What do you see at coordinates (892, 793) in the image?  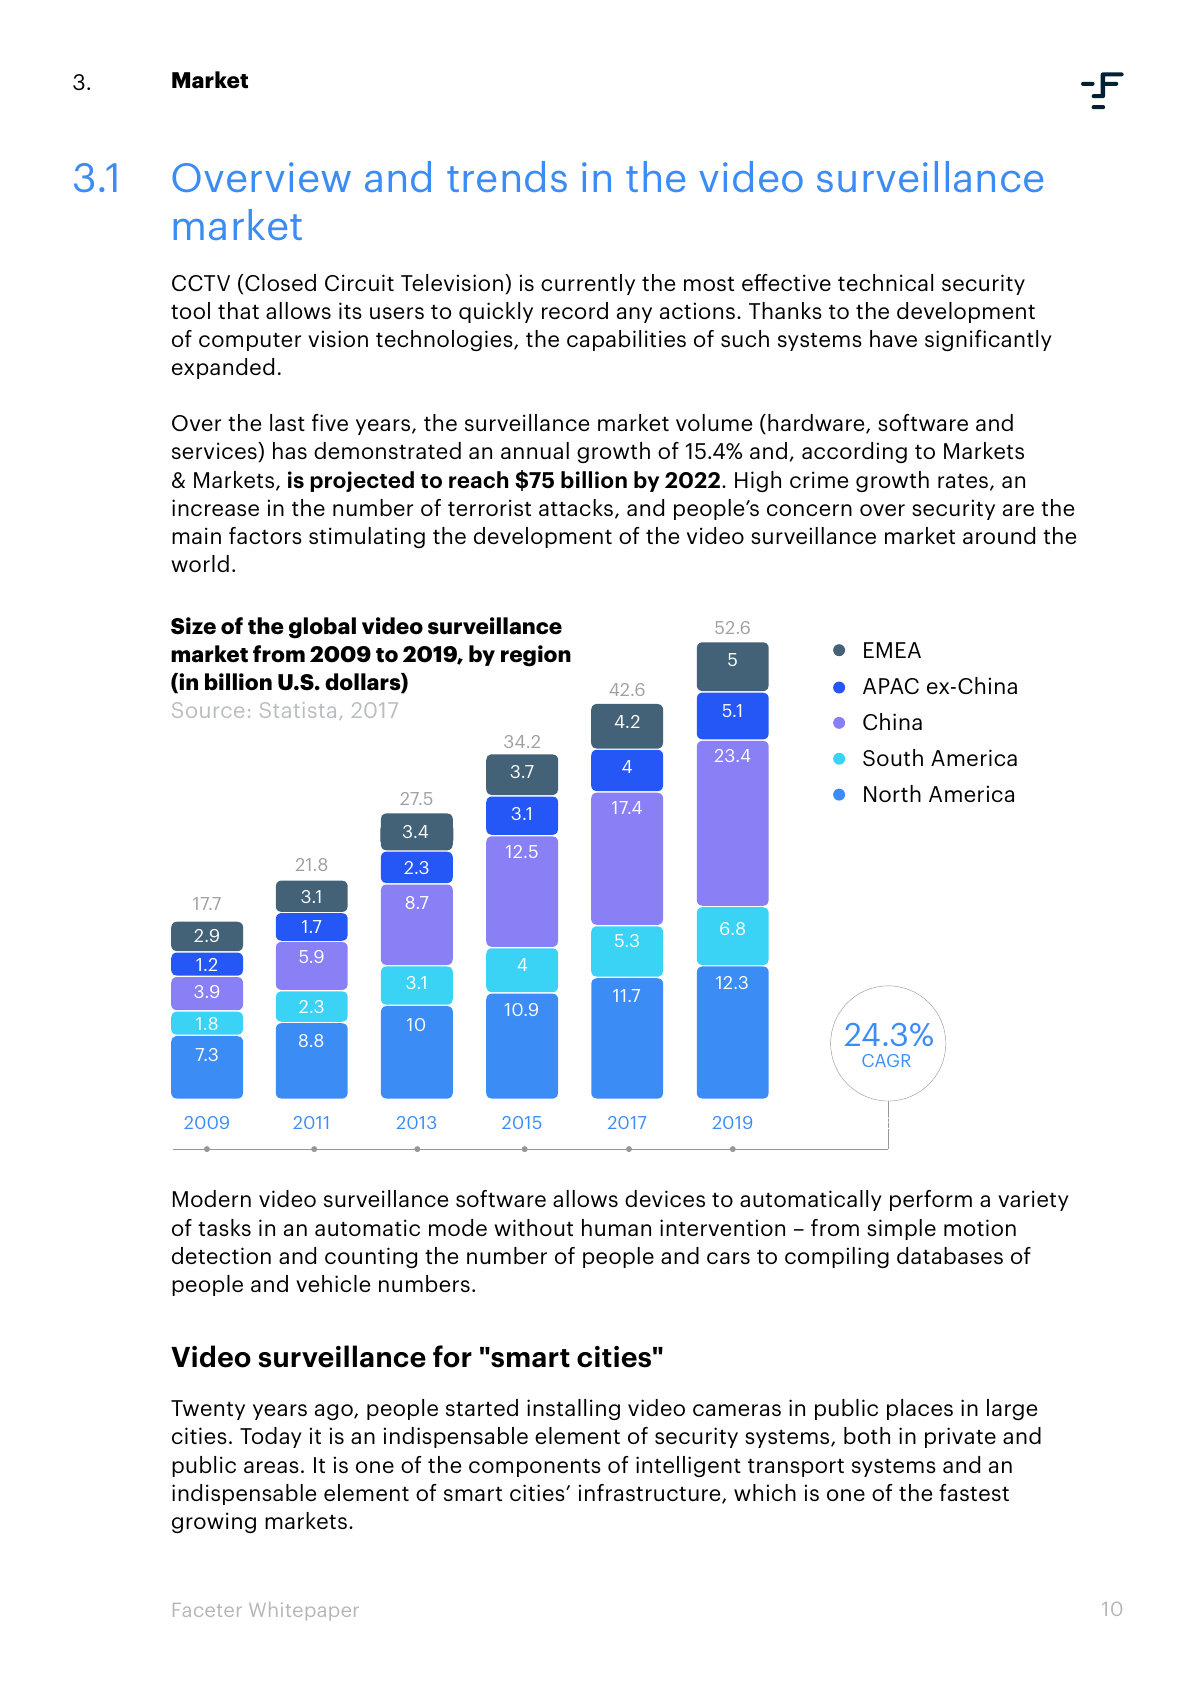 I see `North` at bounding box center [892, 793].
